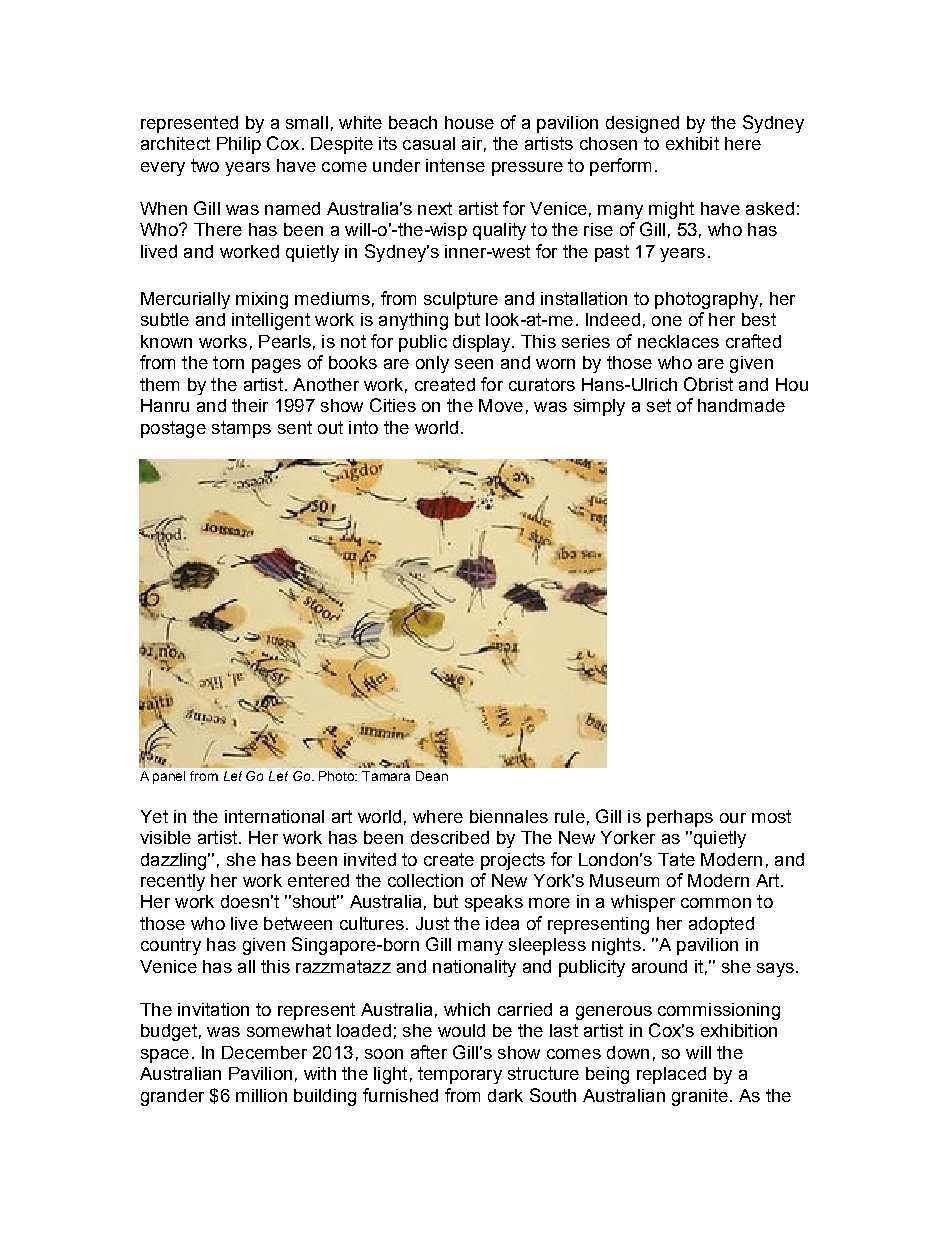 This page has width=952, height=1233. I want to click on speaks, so click(494, 903).
